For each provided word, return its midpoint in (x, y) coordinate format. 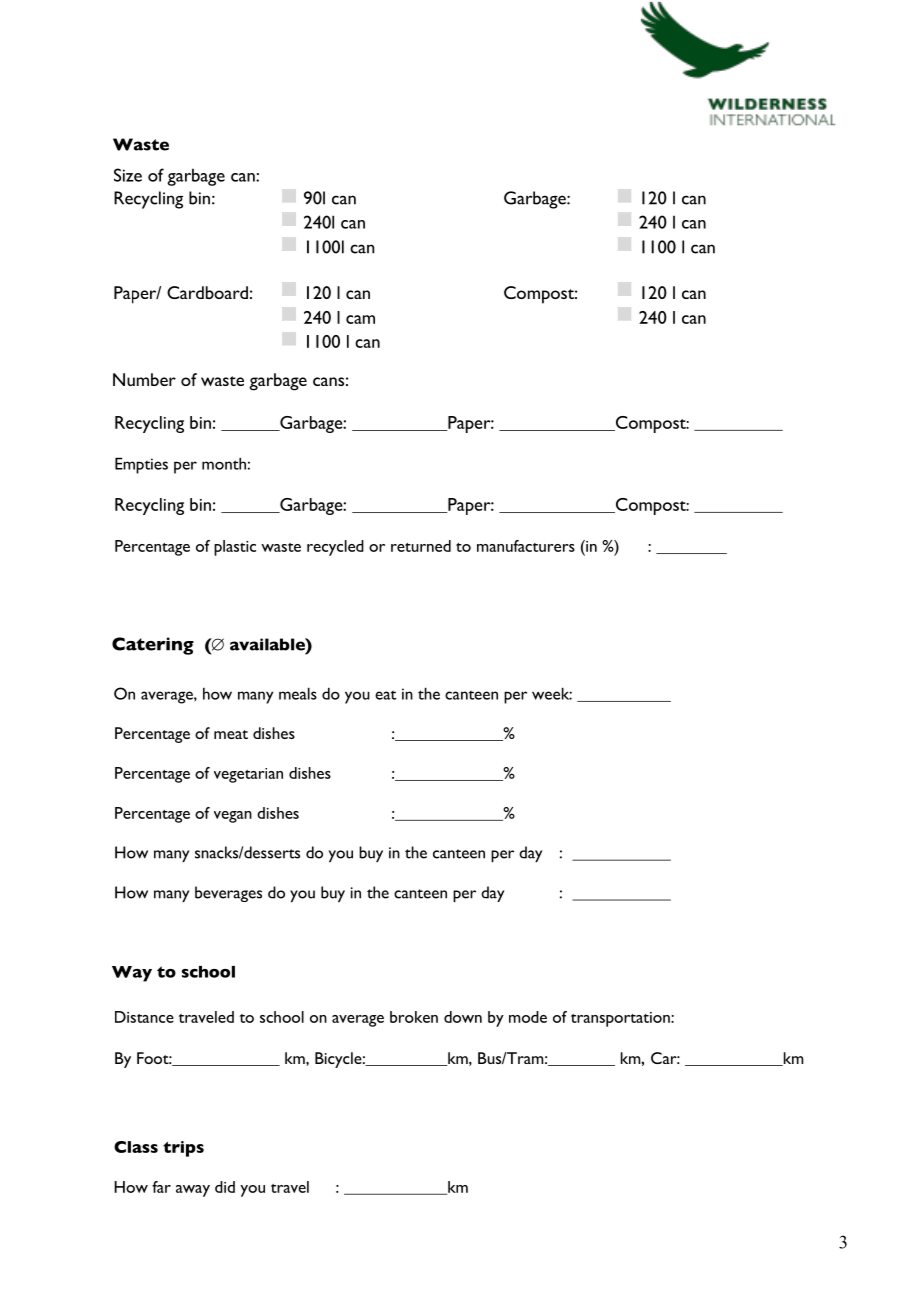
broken (414, 1017)
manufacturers (526, 546)
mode (528, 1017)
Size (128, 175)
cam (360, 319)
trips (183, 1149)
